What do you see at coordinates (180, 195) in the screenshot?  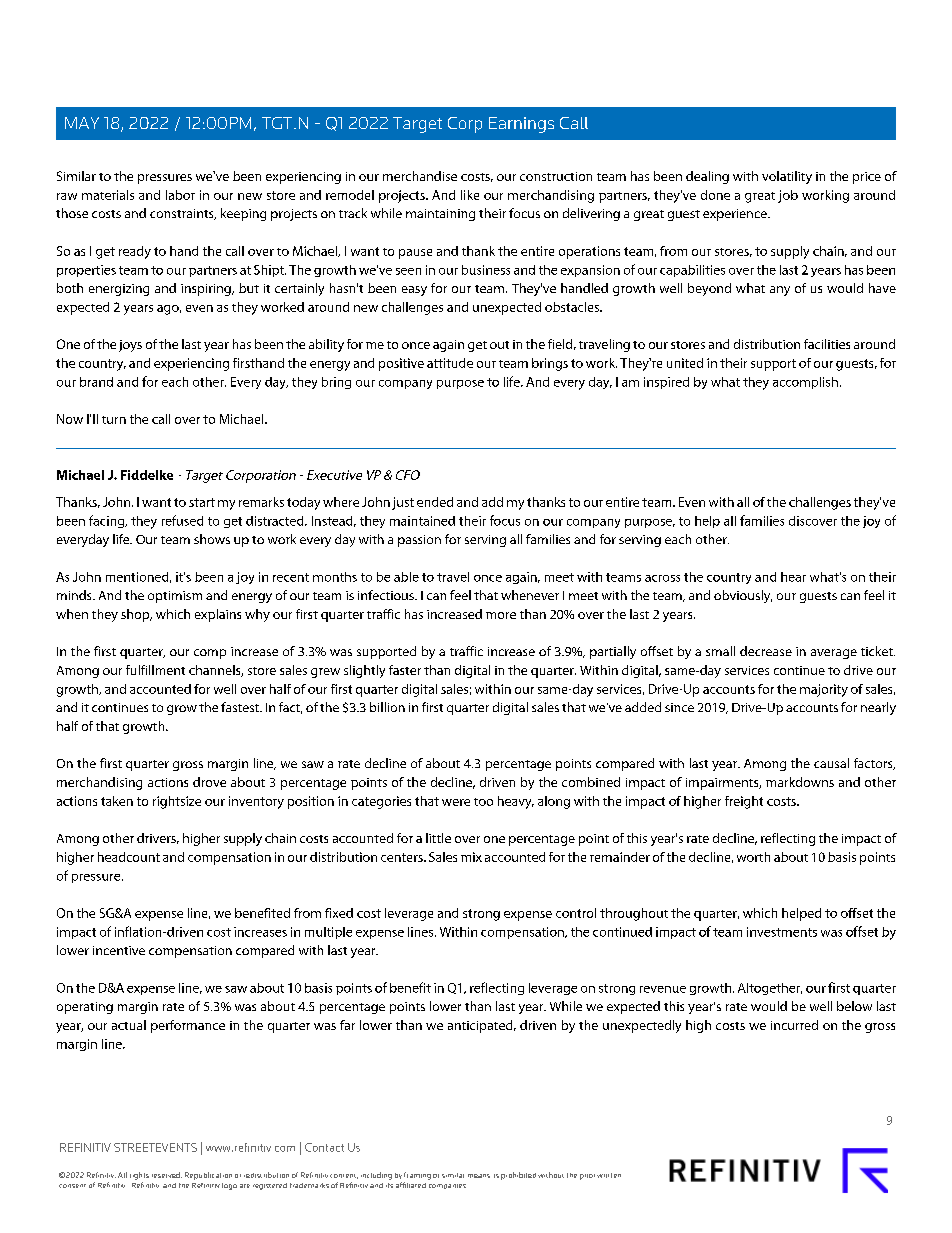 I see `labor` at bounding box center [180, 195].
